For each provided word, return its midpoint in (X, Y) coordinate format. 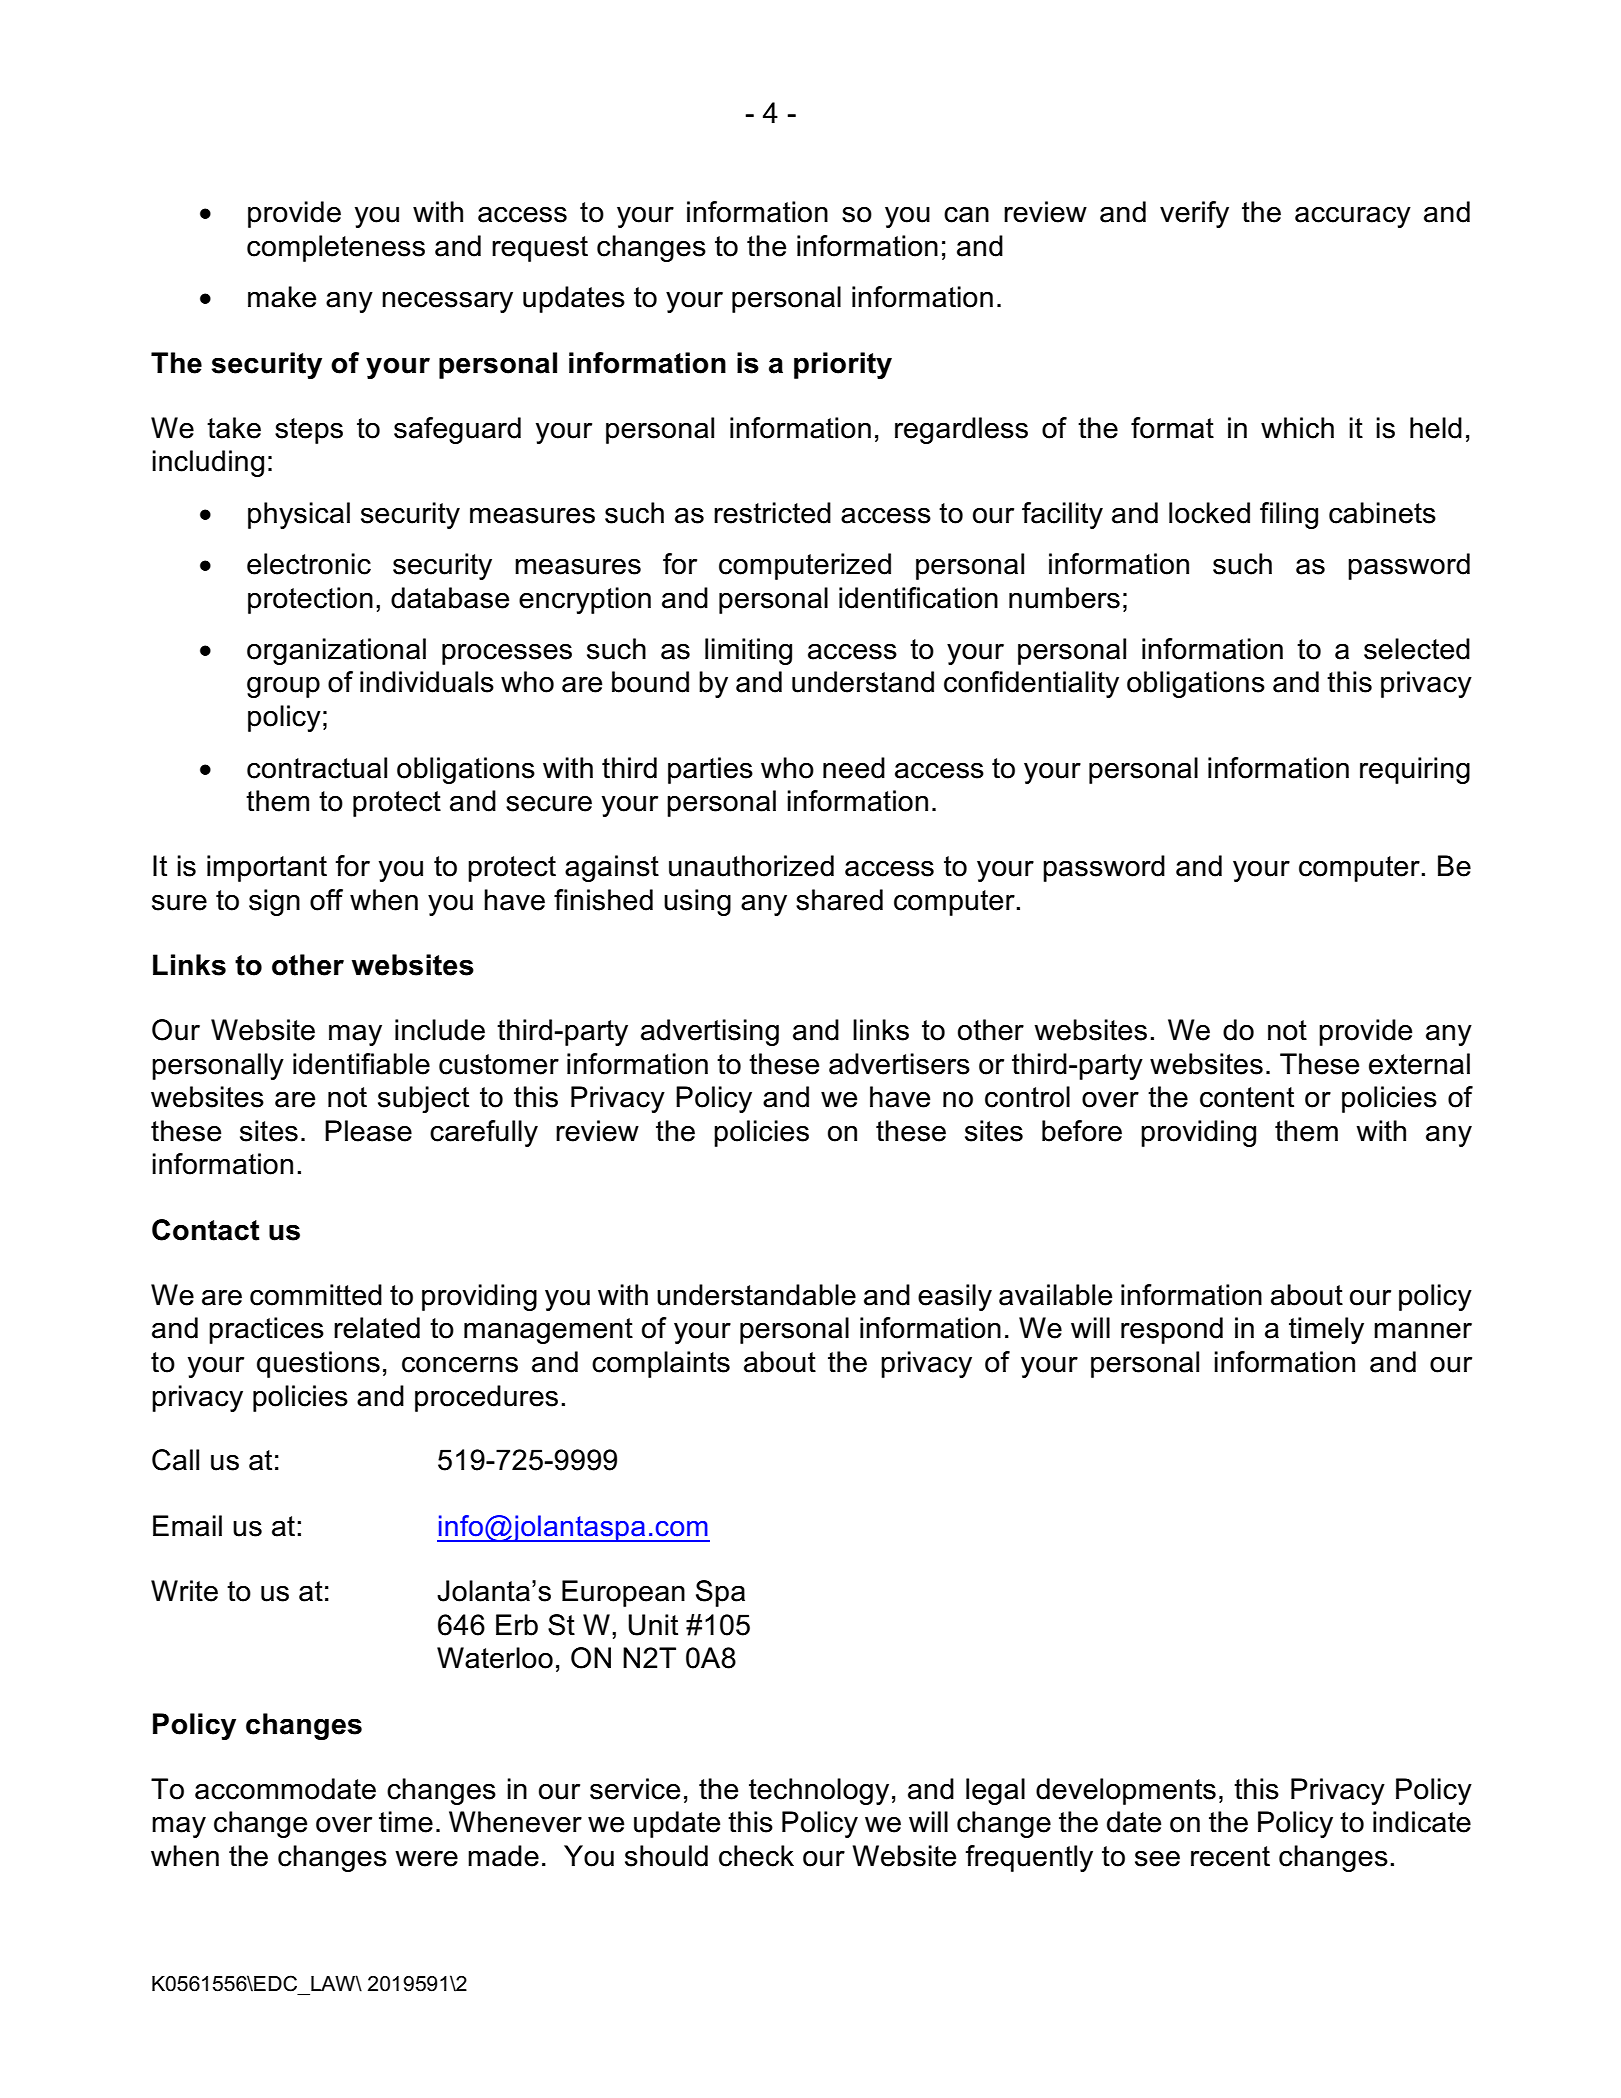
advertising (710, 1032)
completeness (336, 248)
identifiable (361, 1064)
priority (843, 365)
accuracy (1353, 217)
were (426, 1859)
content (1247, 1097)
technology (819, 1791)
